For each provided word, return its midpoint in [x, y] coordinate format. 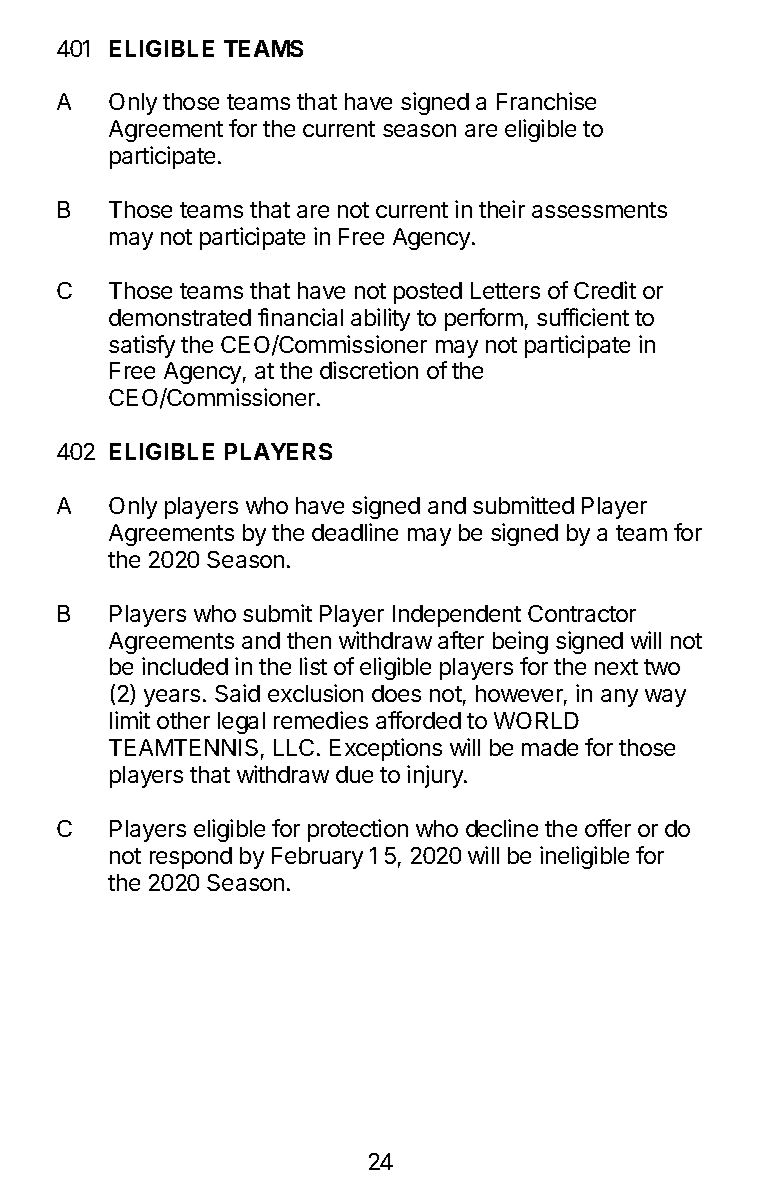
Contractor [582, 613]
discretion [369, 370]
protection [358, 830]
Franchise [546, 101]
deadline [355, 532]
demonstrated [180, 317]
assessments [599, 210]
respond [191, 858]
